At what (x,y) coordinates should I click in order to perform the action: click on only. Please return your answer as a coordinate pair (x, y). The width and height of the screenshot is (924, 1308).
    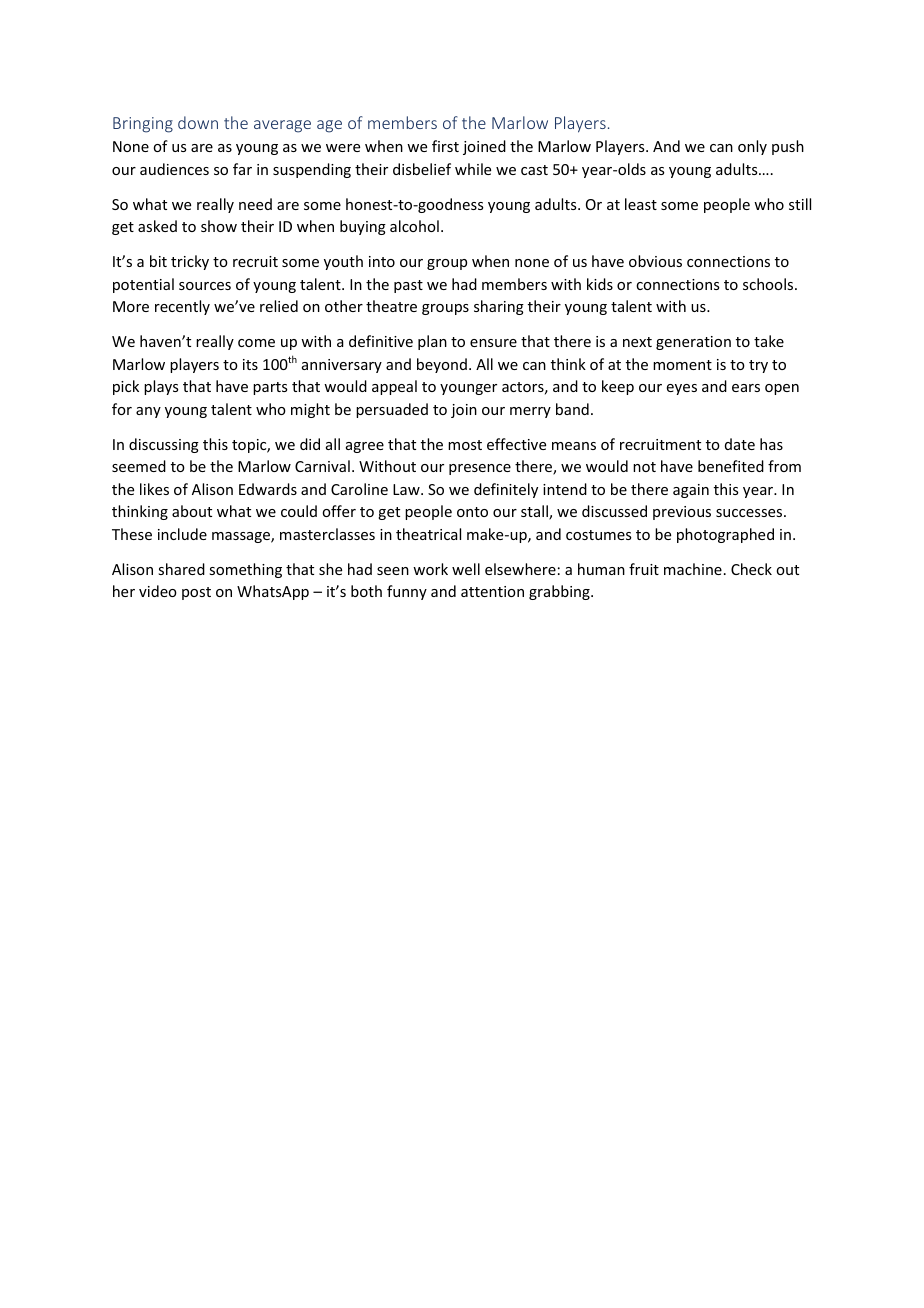
    Looking at the image, I should click on (752, 147).
